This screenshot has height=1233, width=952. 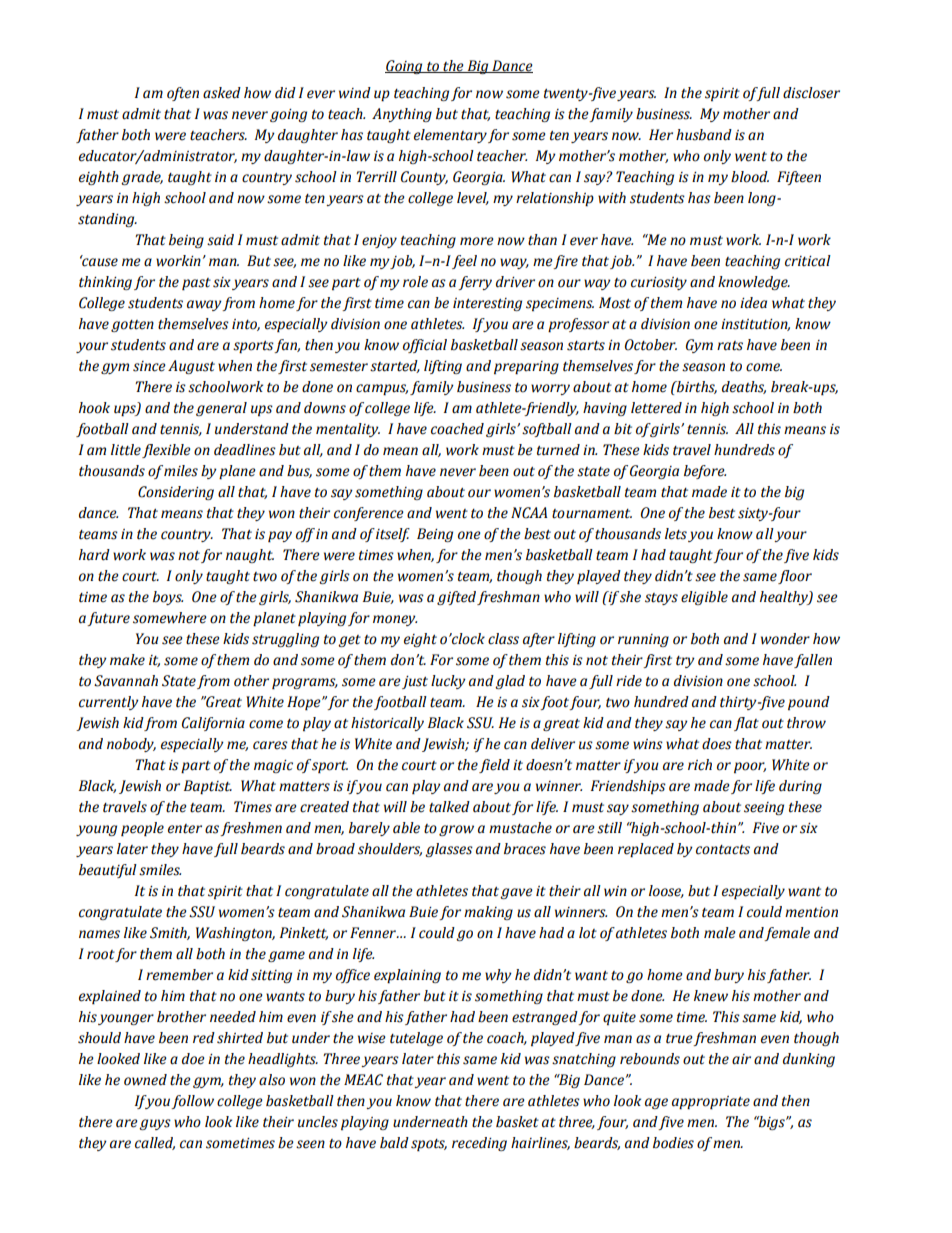 I want to click on August, so click(x=191, y=367).
